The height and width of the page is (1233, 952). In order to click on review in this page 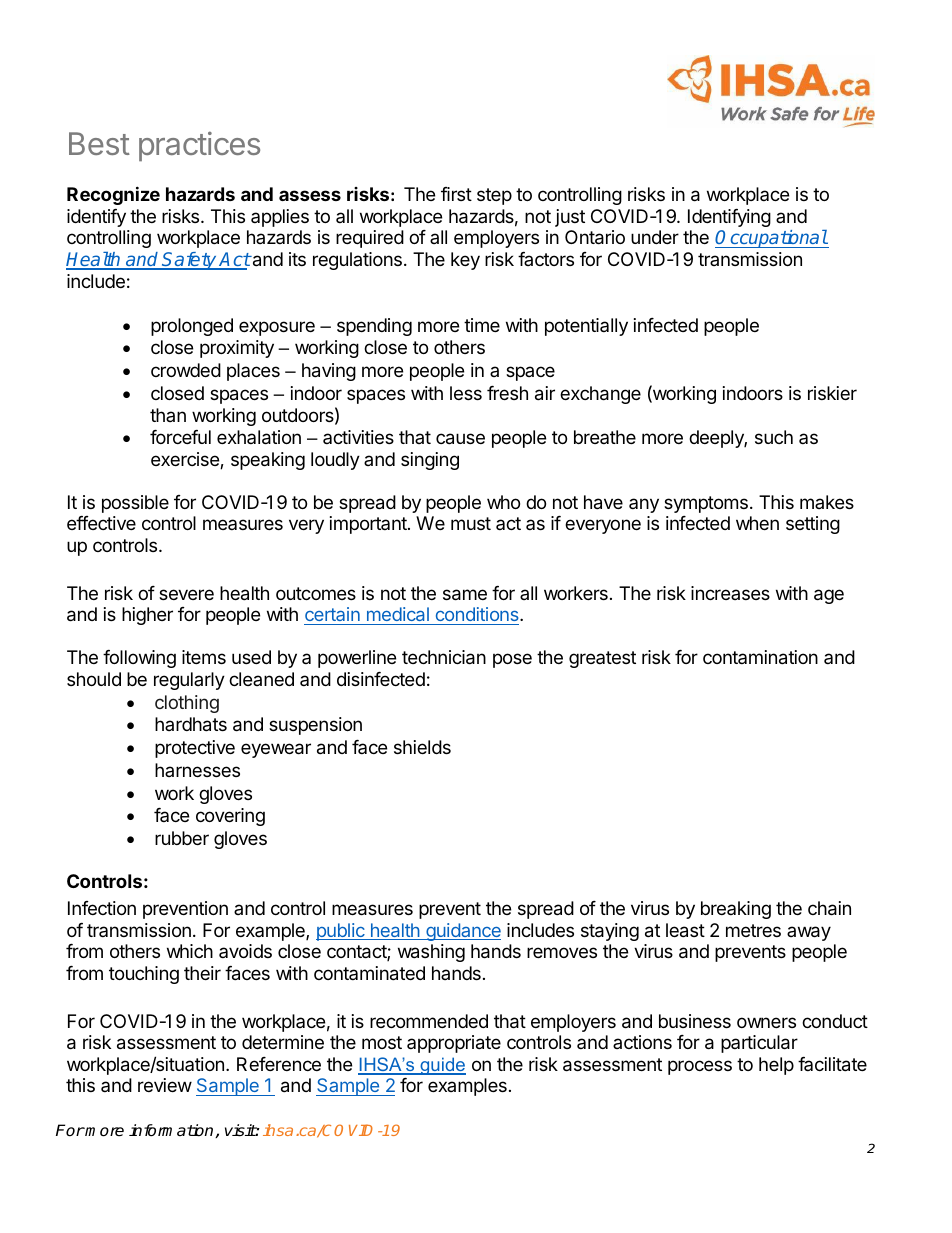, I will do `click(165, 1085)`.
